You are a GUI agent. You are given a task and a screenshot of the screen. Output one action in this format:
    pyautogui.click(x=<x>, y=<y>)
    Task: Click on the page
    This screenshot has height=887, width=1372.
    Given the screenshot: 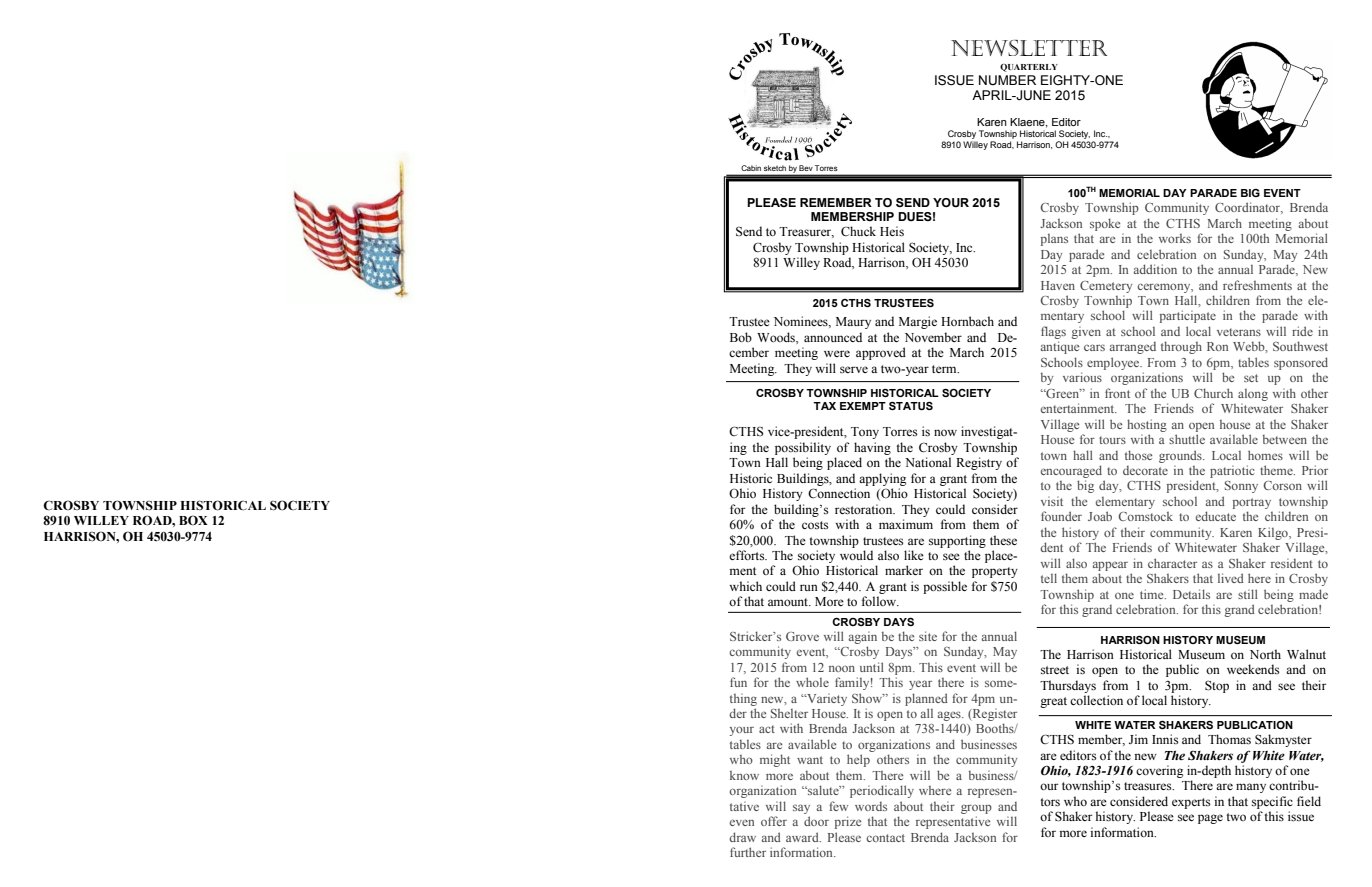 What is the action you would take?
    pyautogui.click(x=1210, y=819)
